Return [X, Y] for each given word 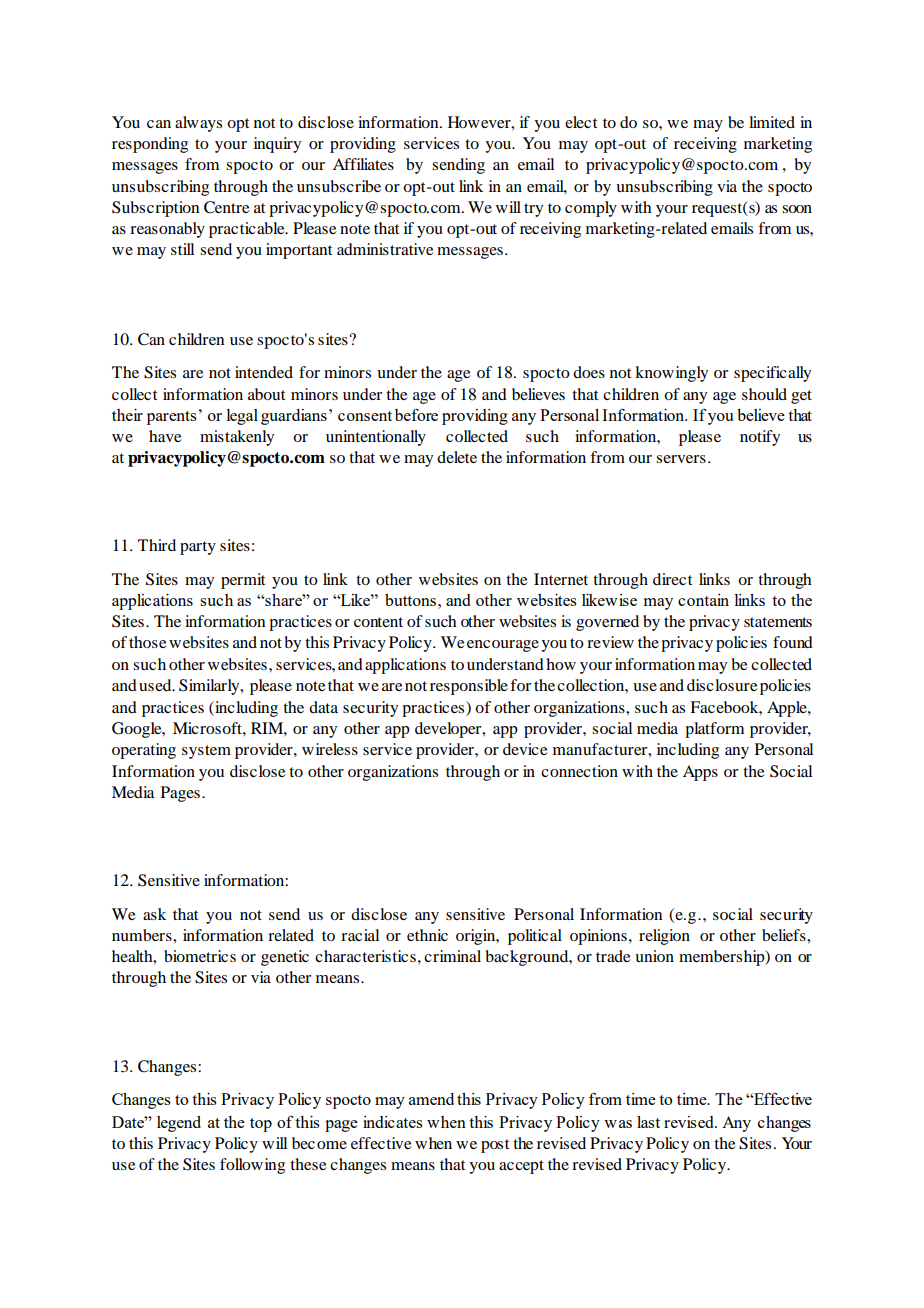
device [525, 749]
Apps [700, 773]
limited [772, 122]
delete [457, 457]
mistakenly [237, 438]
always [198, 124]
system [206, 752]
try [533, 210]
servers [681, 459]
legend [179, 1124]
